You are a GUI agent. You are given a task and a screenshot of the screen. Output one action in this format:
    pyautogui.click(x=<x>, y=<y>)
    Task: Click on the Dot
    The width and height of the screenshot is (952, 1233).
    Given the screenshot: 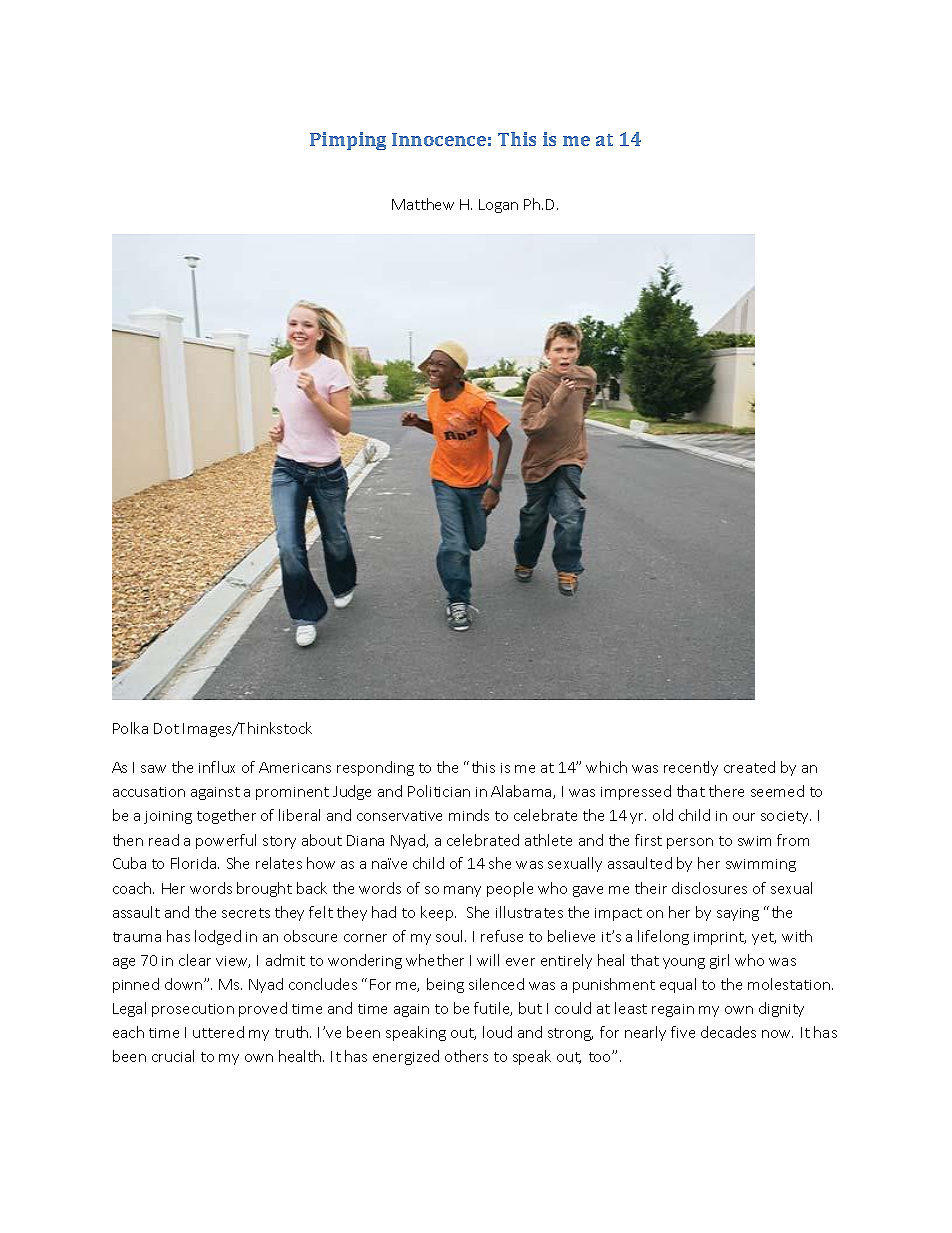 What is the action you would take?
    pyautogui.click(x=166, y=728)
